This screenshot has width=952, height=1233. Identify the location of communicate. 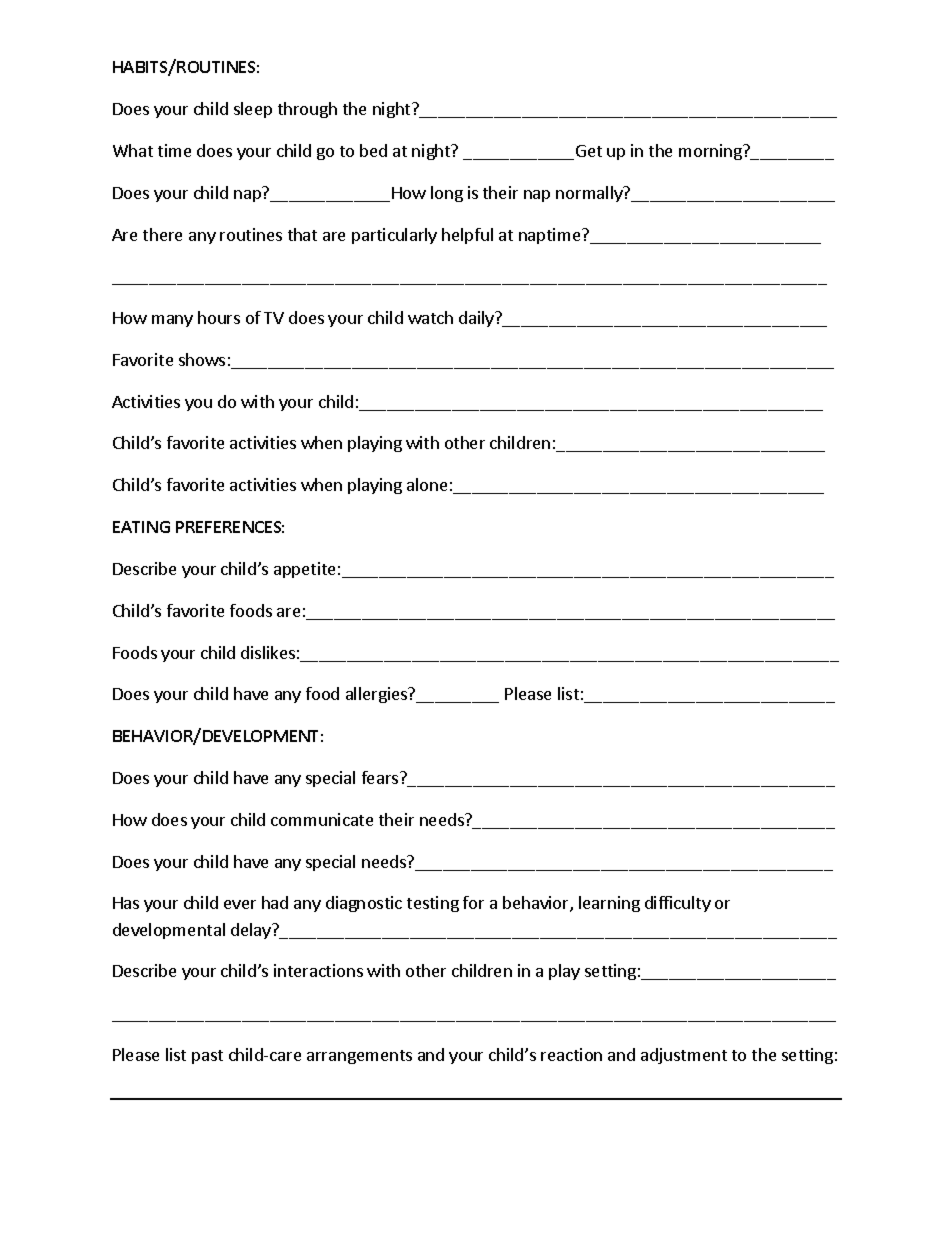
(322, 819).
